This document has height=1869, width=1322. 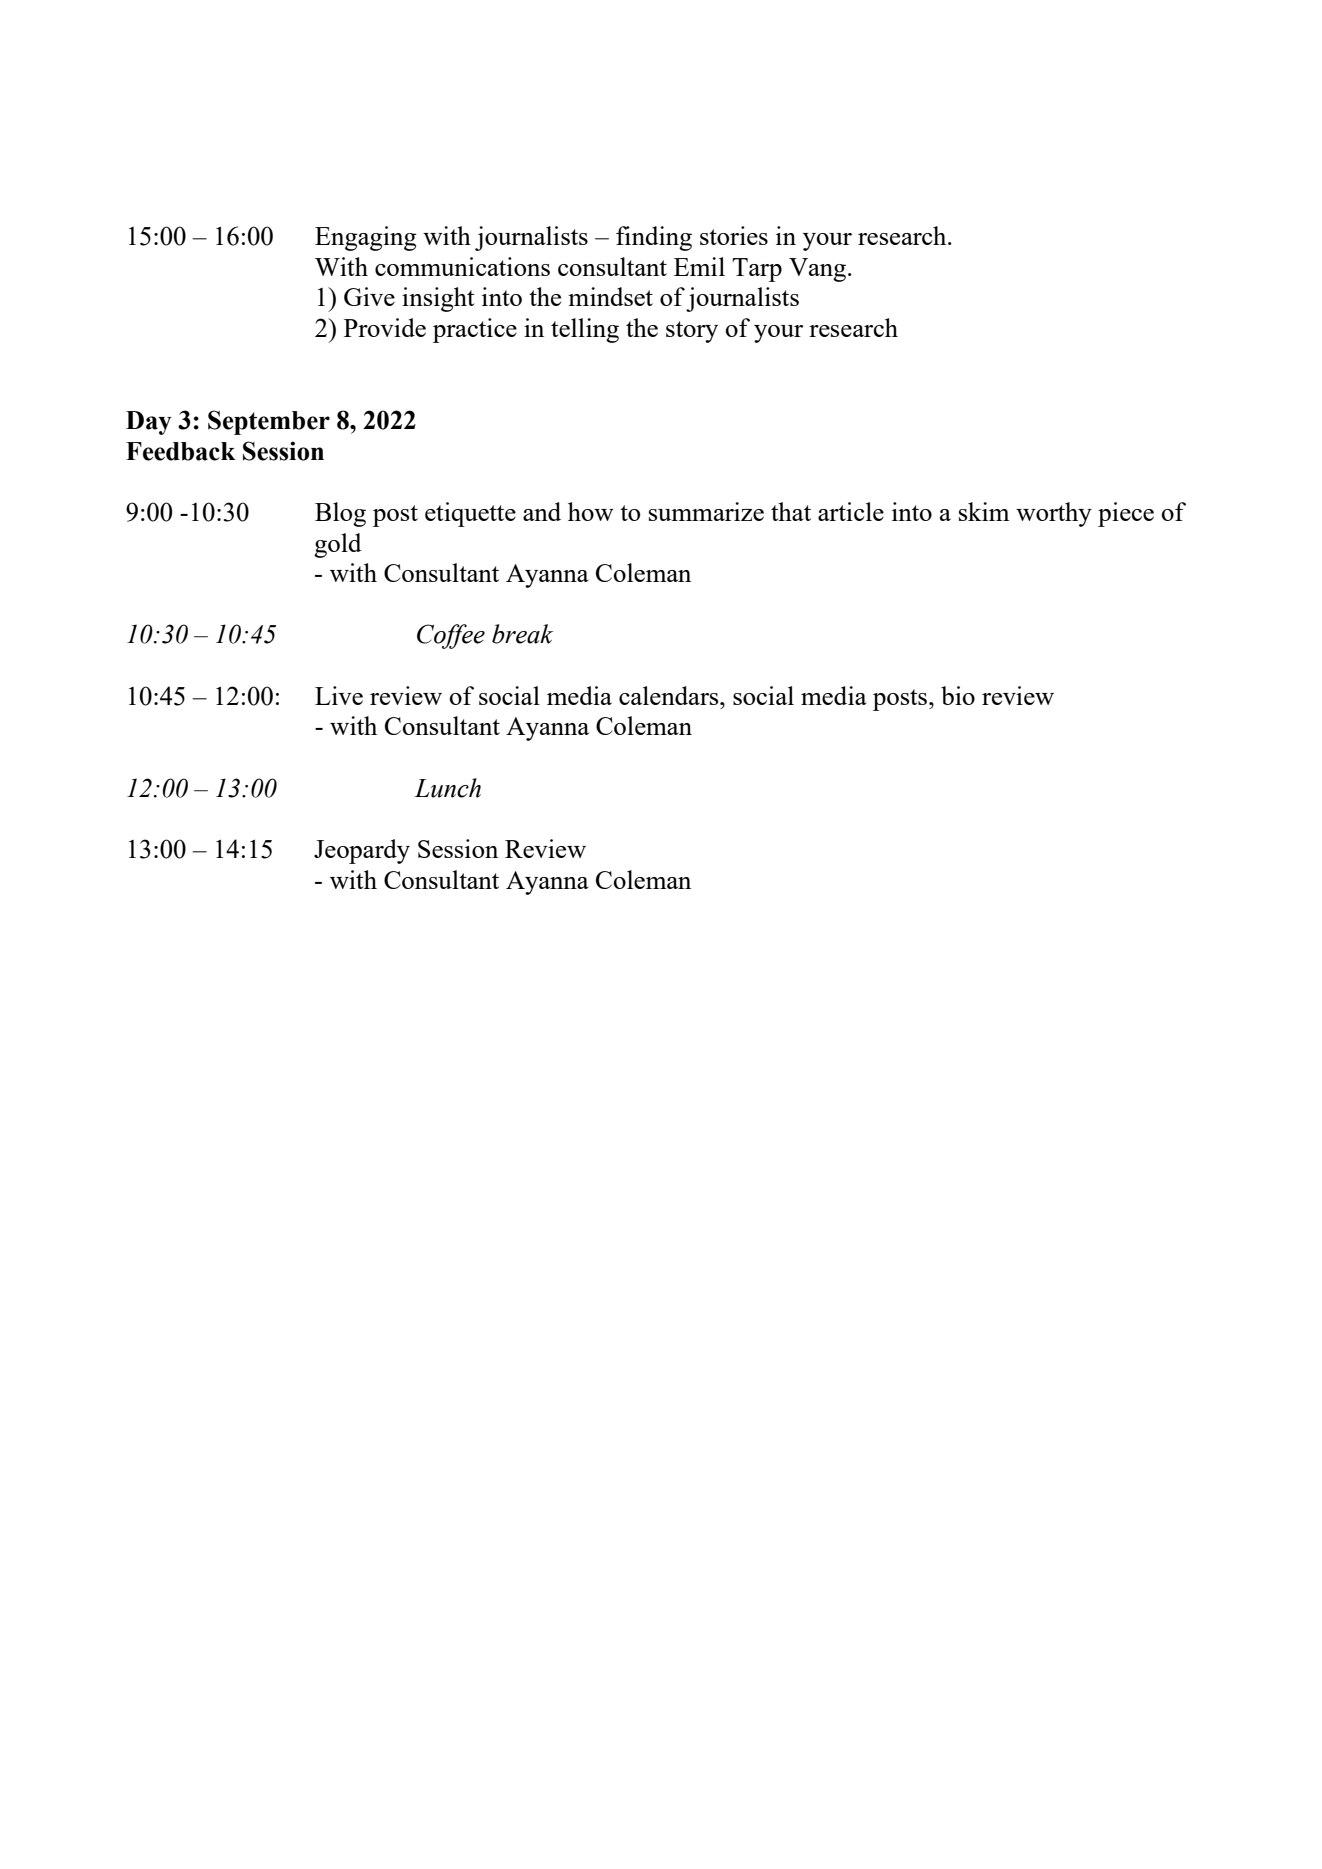 I want to click on Engaging, so click(x=366, y=238).
